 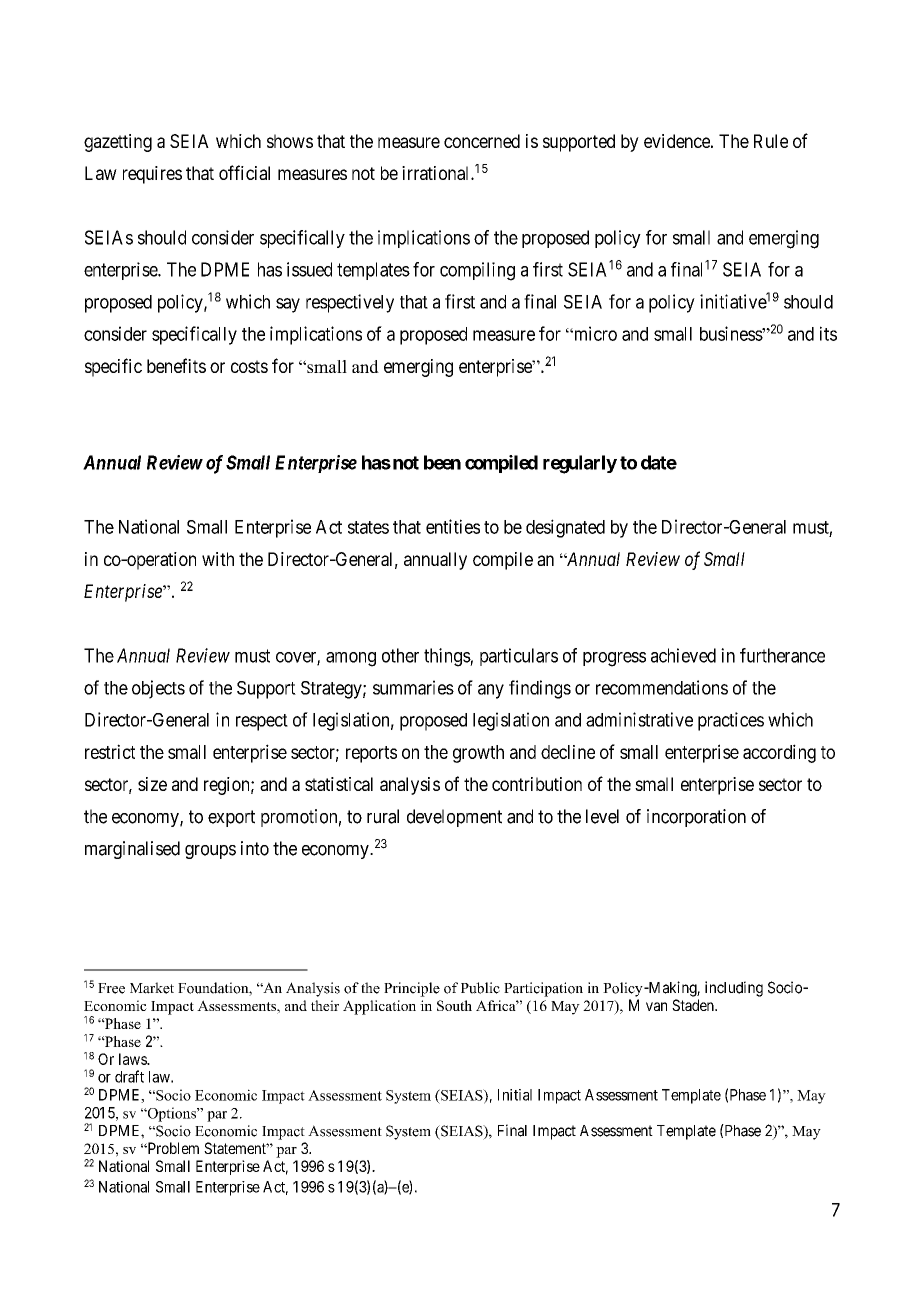 I want to click on requires, so click(x=152, y=175).
